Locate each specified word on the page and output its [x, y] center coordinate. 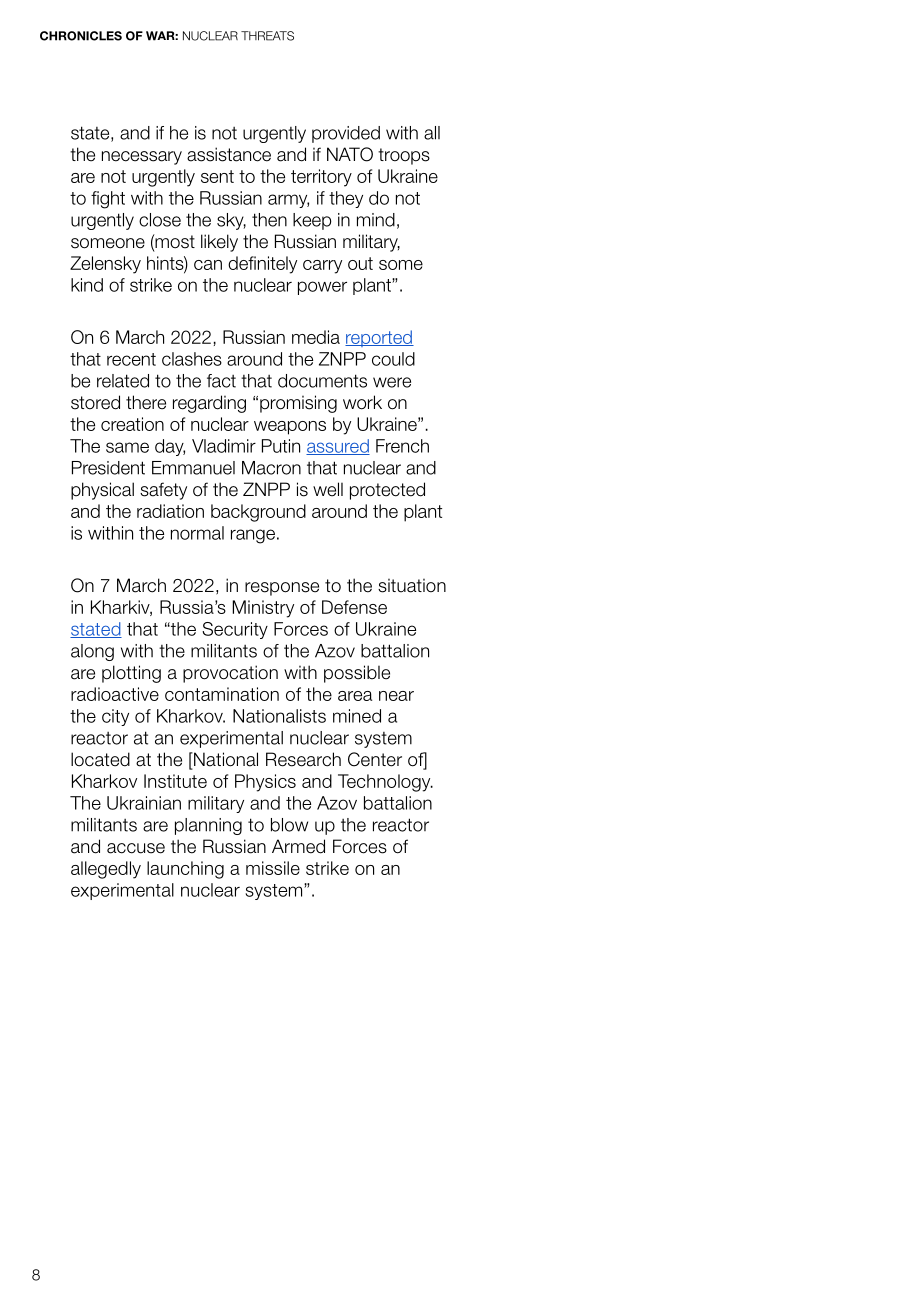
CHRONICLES [81, 36]
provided [346, 134]
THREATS [267, 36]
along [92, 652]
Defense [354, 607]
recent [131, 359]
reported [379, 338]
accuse [136, 848]
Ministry [263, 609]
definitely [262, 265]
